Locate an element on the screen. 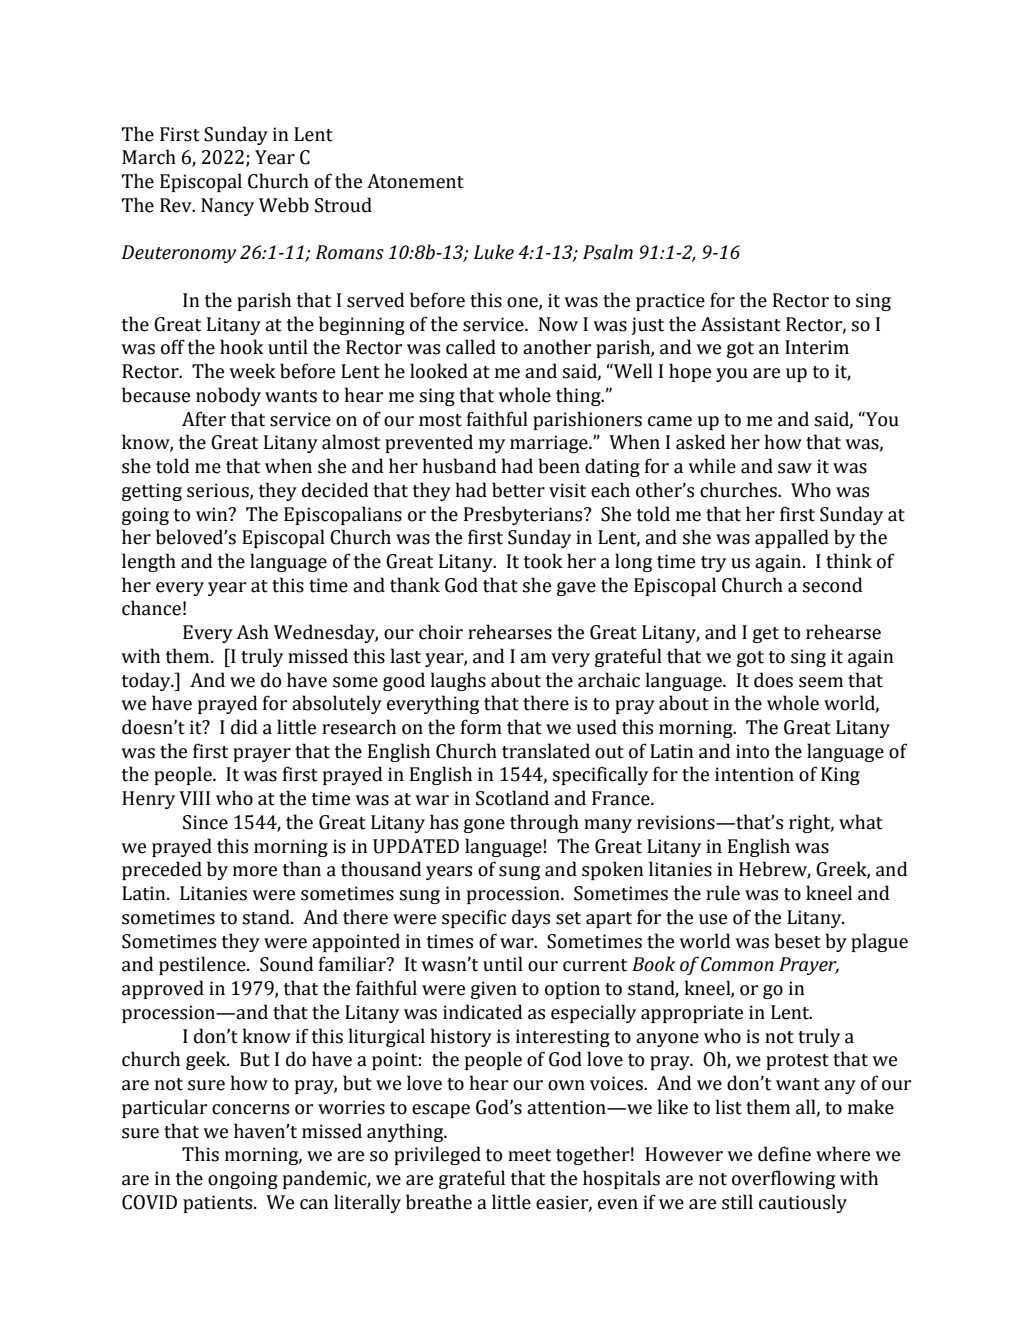 This screenshot has height=1336, width=1033. Luke is located at coordinates (494, 252).
